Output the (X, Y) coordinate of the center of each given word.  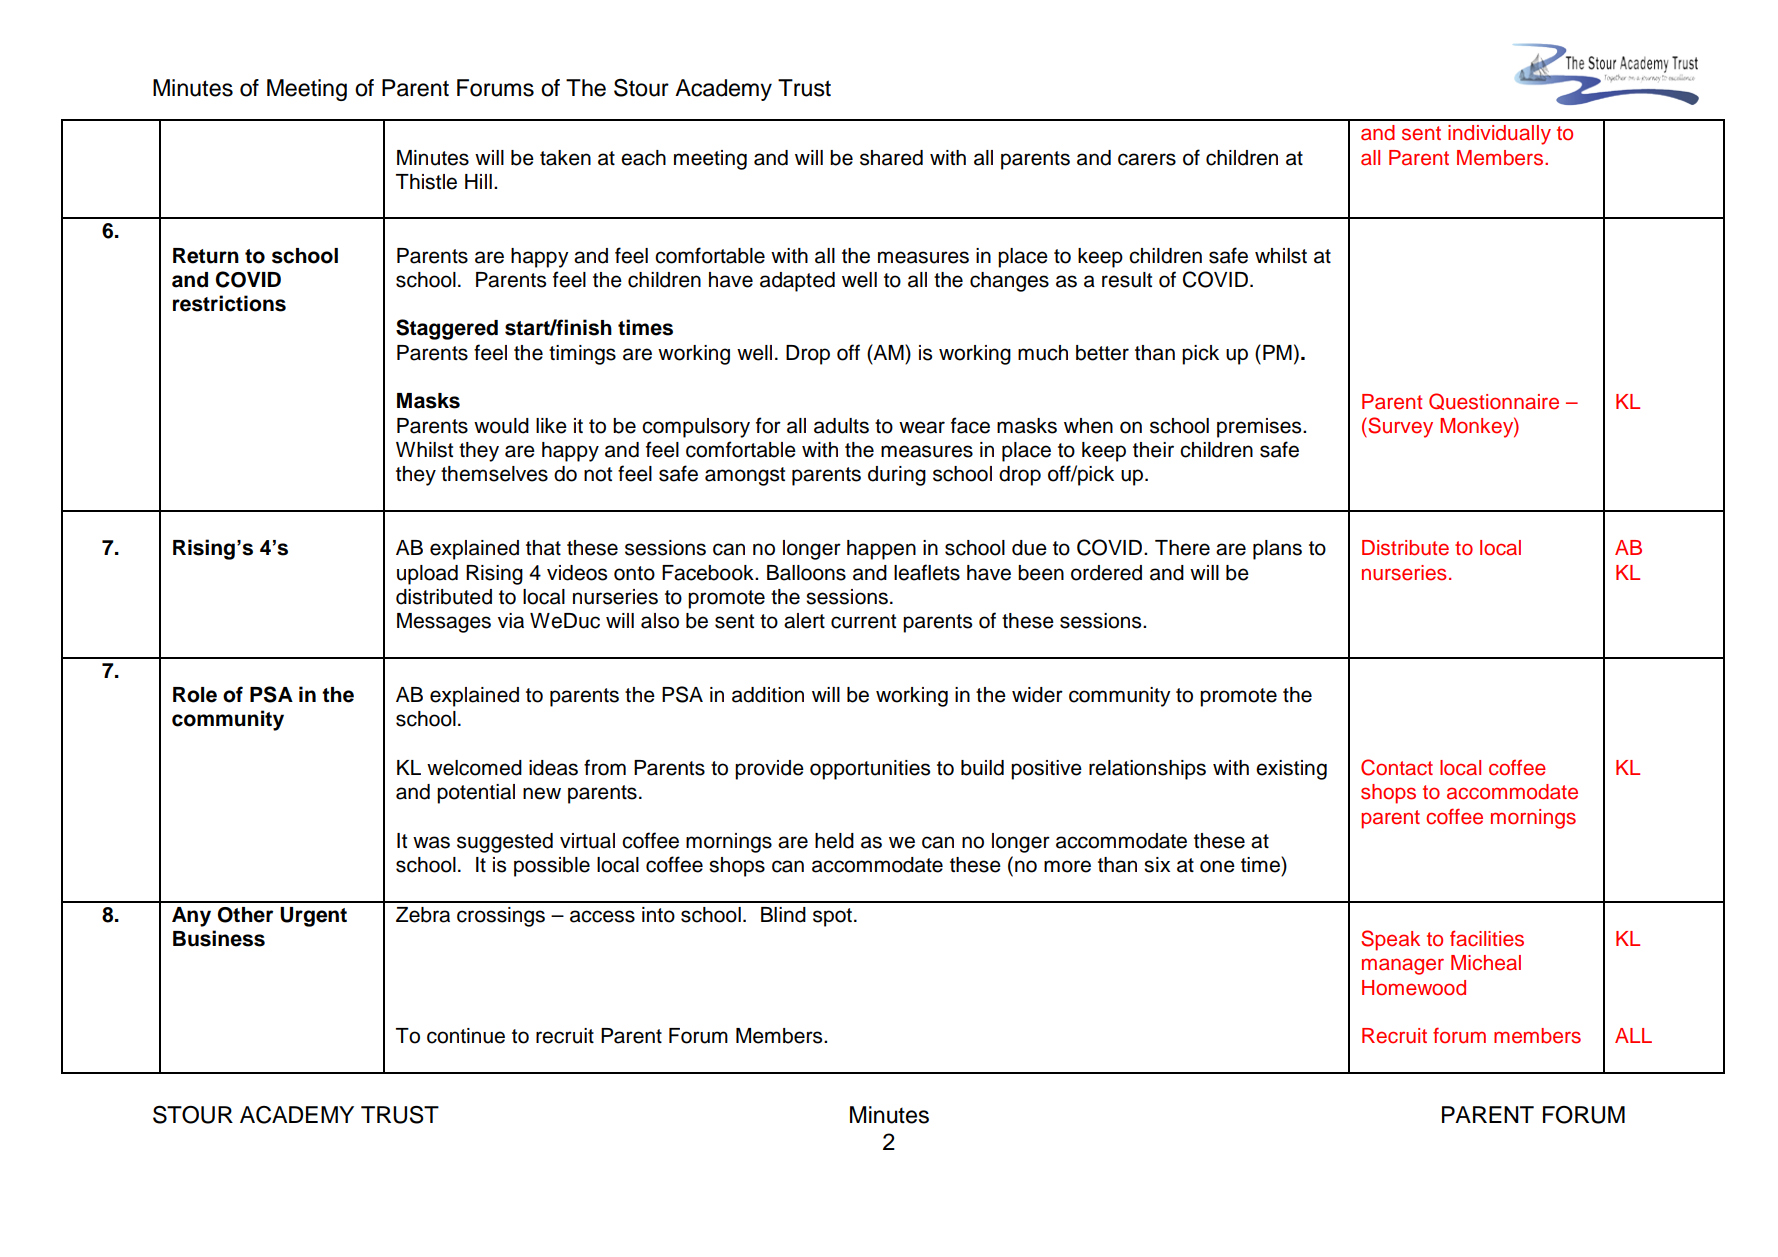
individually (1499, 135)
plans (1277, 550)
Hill (478, 181)
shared (891, 158)
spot (832, 917)
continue (466, 1036)
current (863, 621)
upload (427, 575)
